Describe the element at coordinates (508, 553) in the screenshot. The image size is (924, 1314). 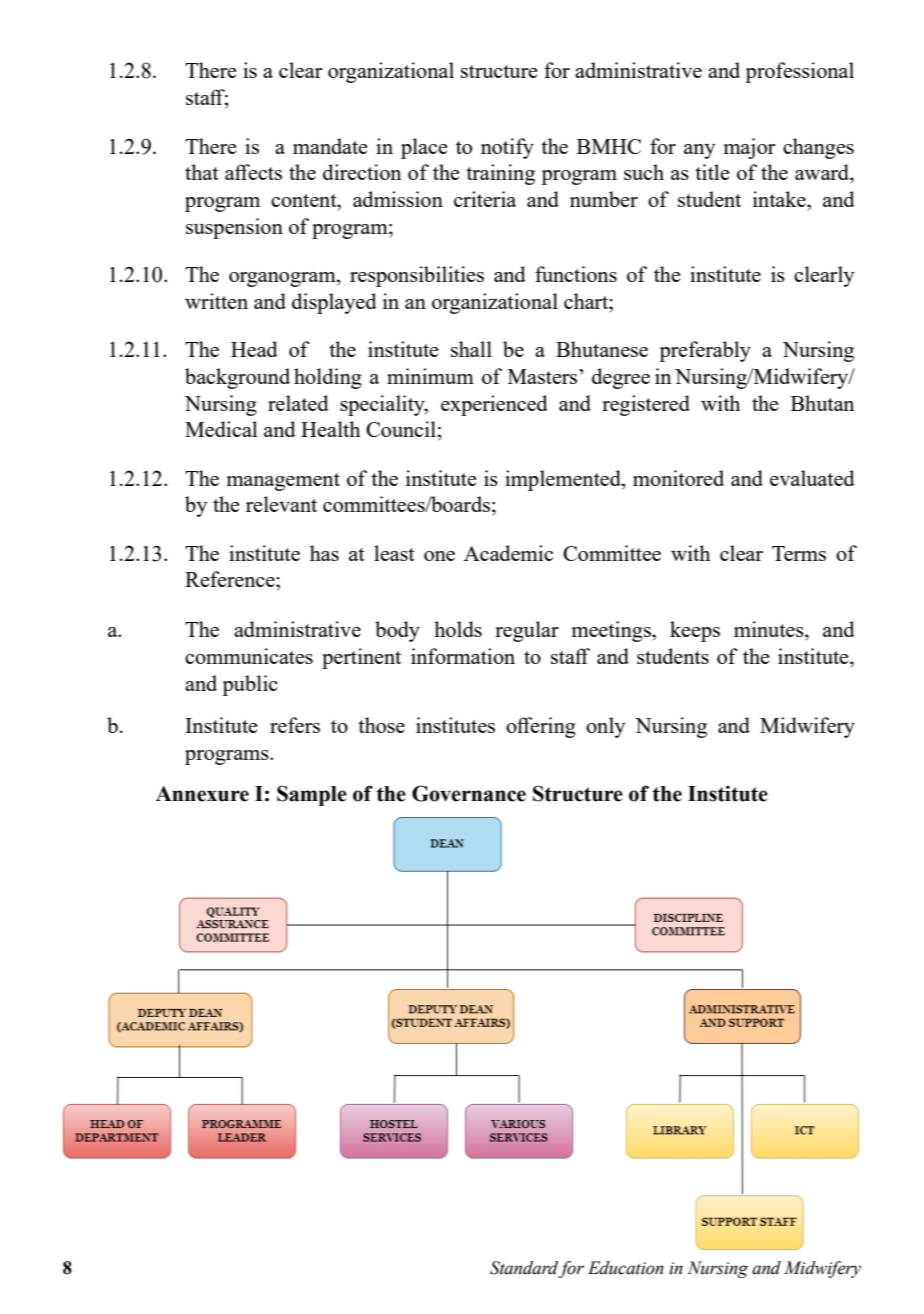
I see `Academic` at that location.
